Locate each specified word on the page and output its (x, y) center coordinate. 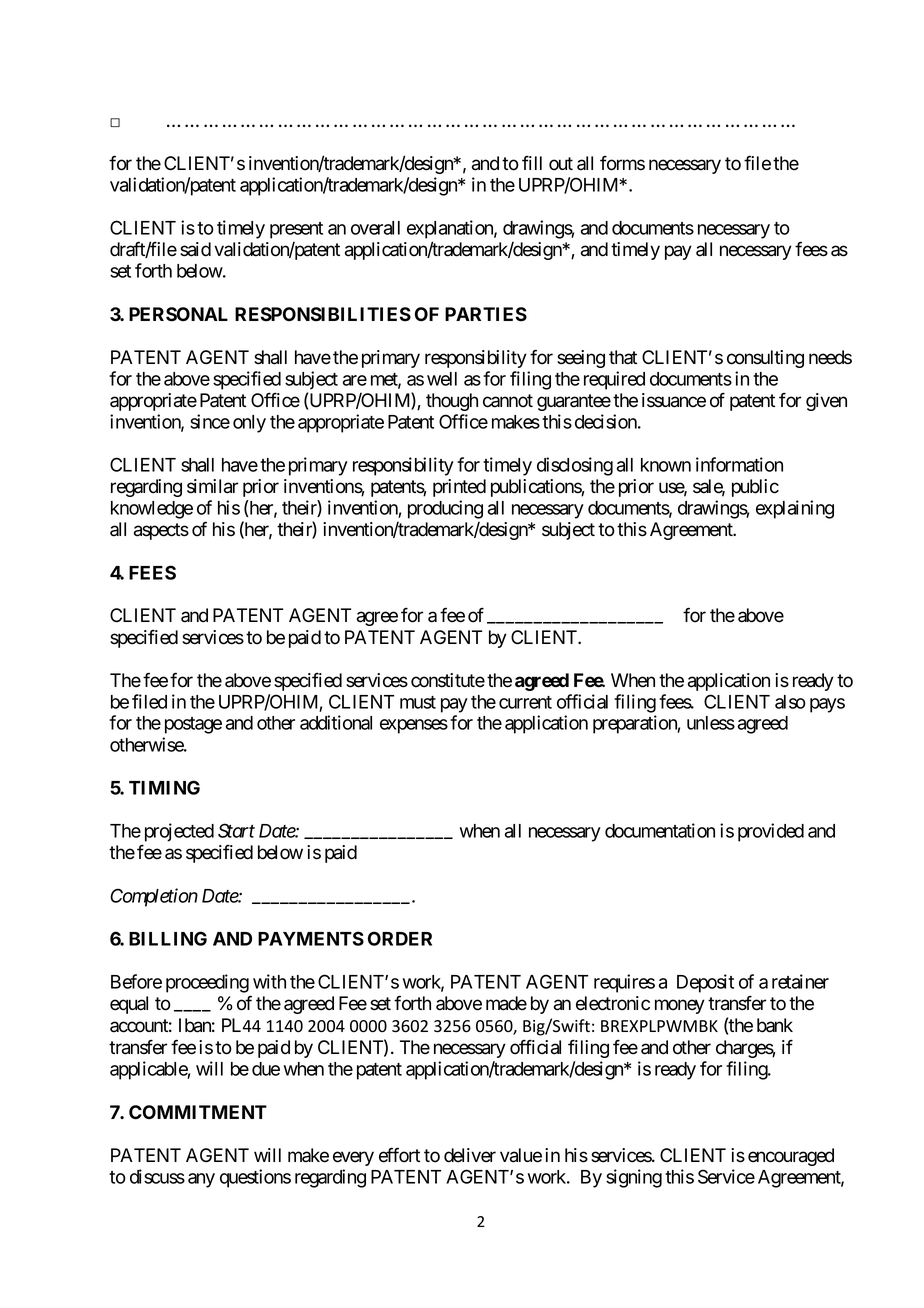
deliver (470, 1155)
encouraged (791, 1157)
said (195, 249)
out (561, 164)
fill (532, 163)
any (201, 1180)
